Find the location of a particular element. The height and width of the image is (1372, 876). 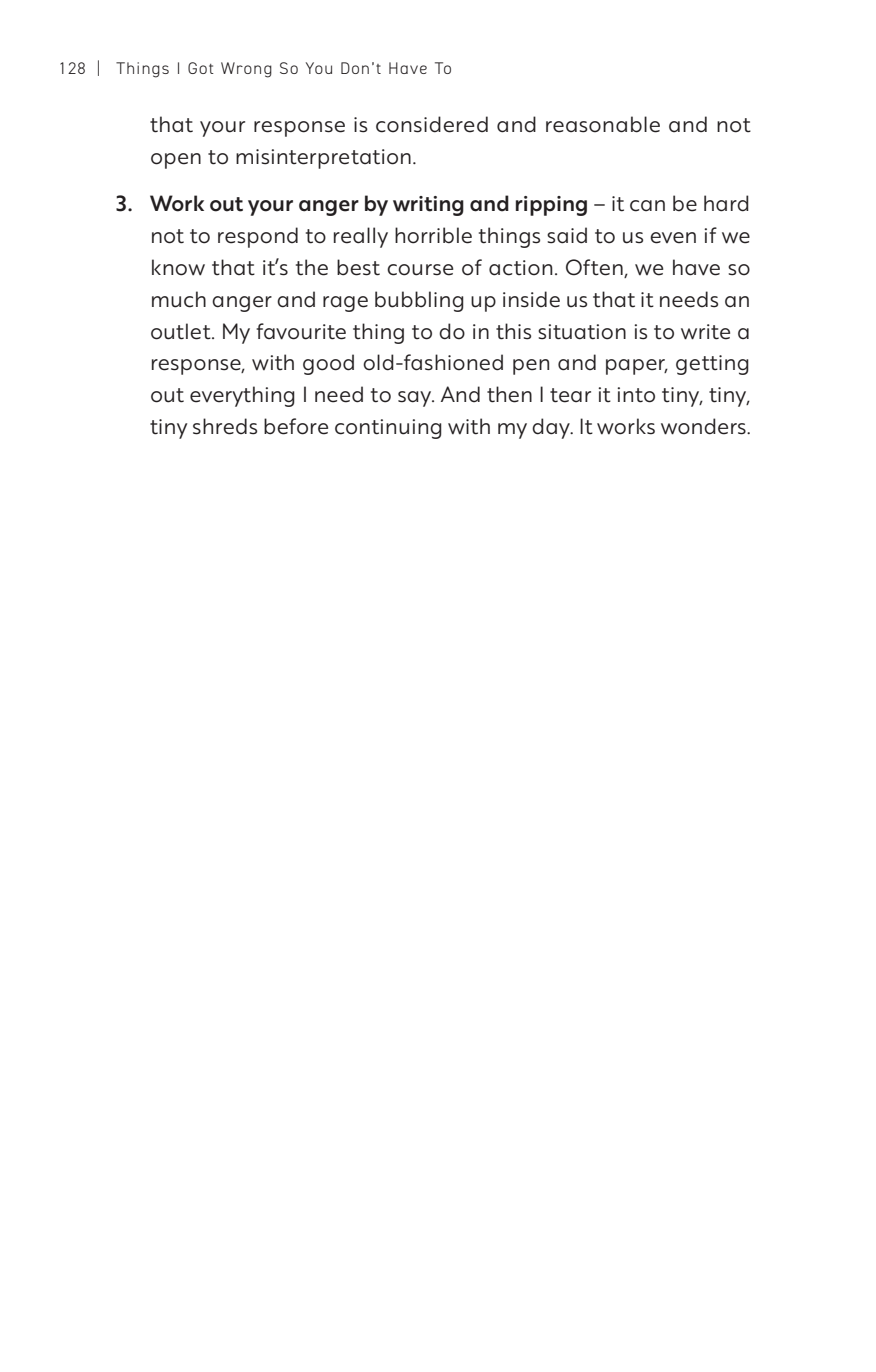

can is located at coordinates (647, 206).
